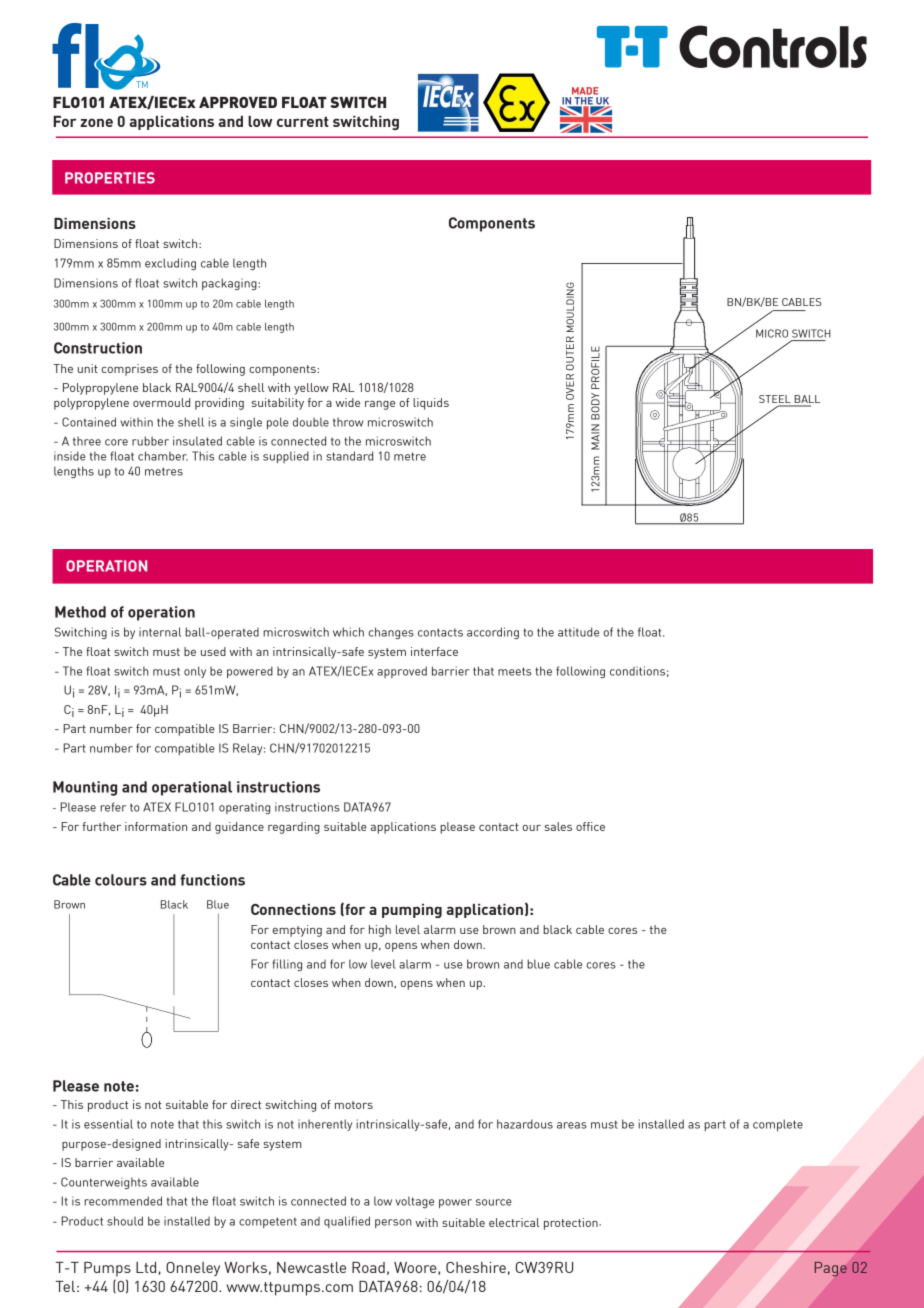  I want to click on Cheshire, so click(476, 1267).
